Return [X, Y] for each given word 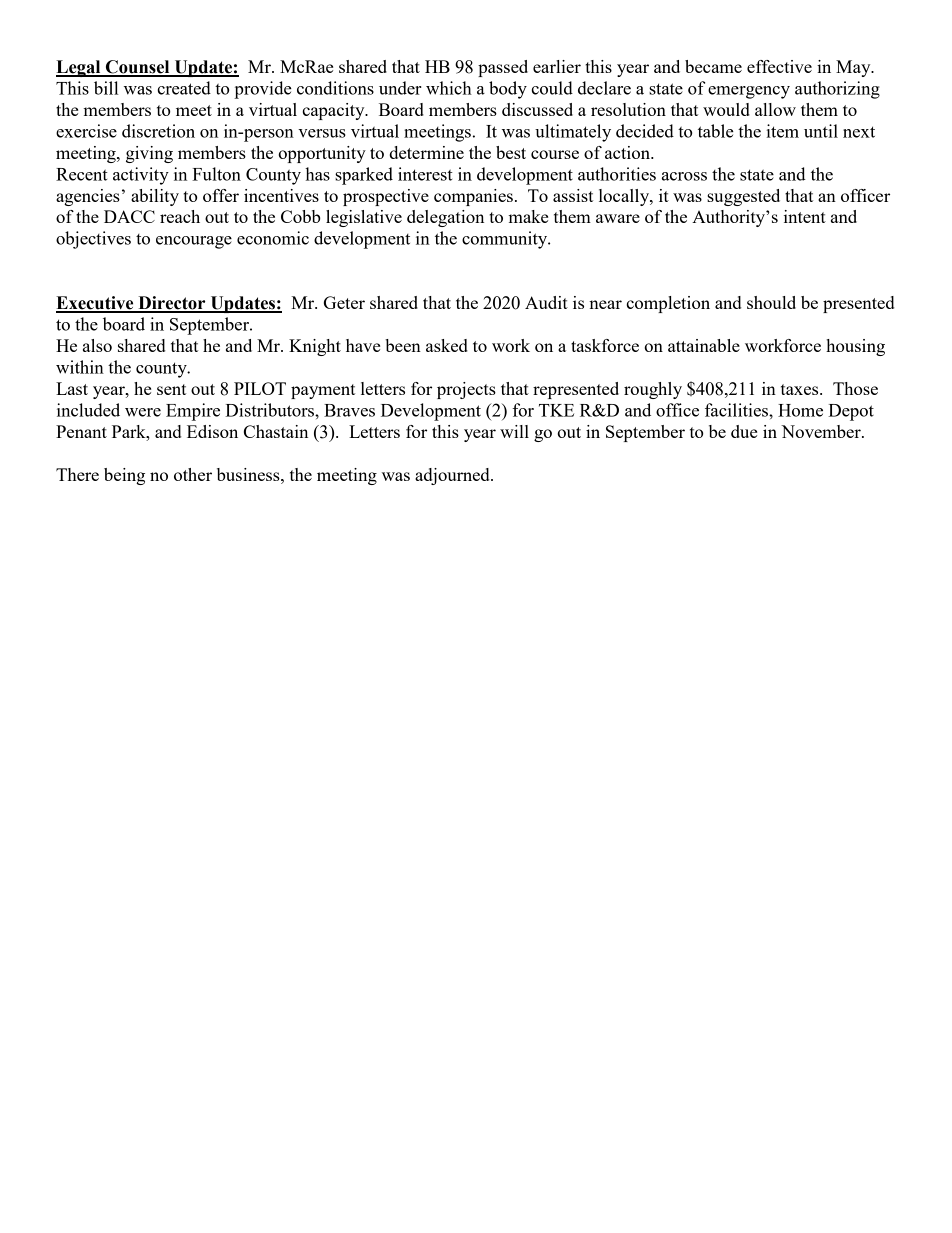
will [514, 431]
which [449, 88]
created [184, 88]
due [744, 431]
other [193, 474]
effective [779, 66]
